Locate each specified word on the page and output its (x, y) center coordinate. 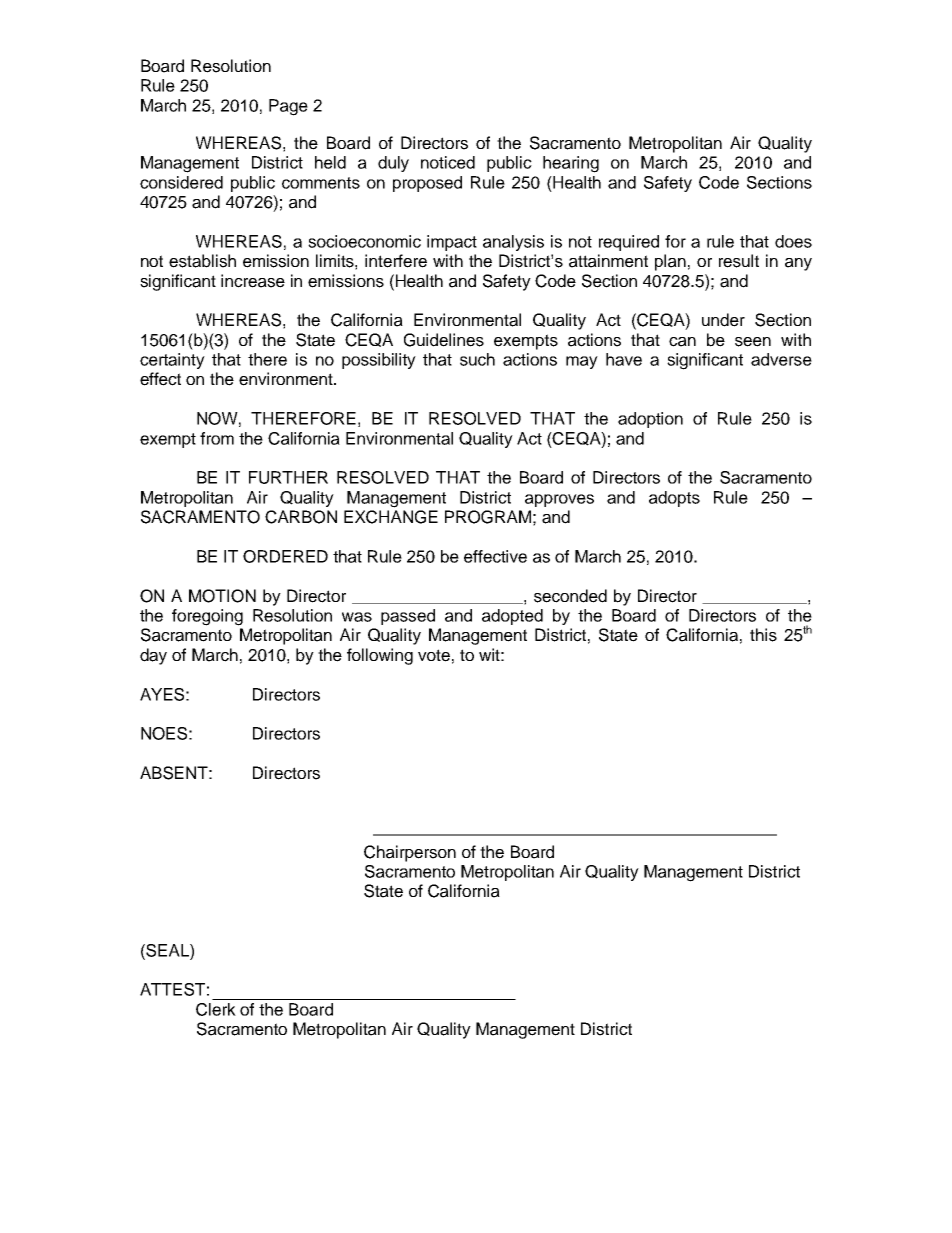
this (763, 635)
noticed (448, 162)
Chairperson (410, 853)
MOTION (222, 596)
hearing (571, 164)
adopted (512, 617)
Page (288, 107)
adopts (674, 499)
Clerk (216, 1009)
